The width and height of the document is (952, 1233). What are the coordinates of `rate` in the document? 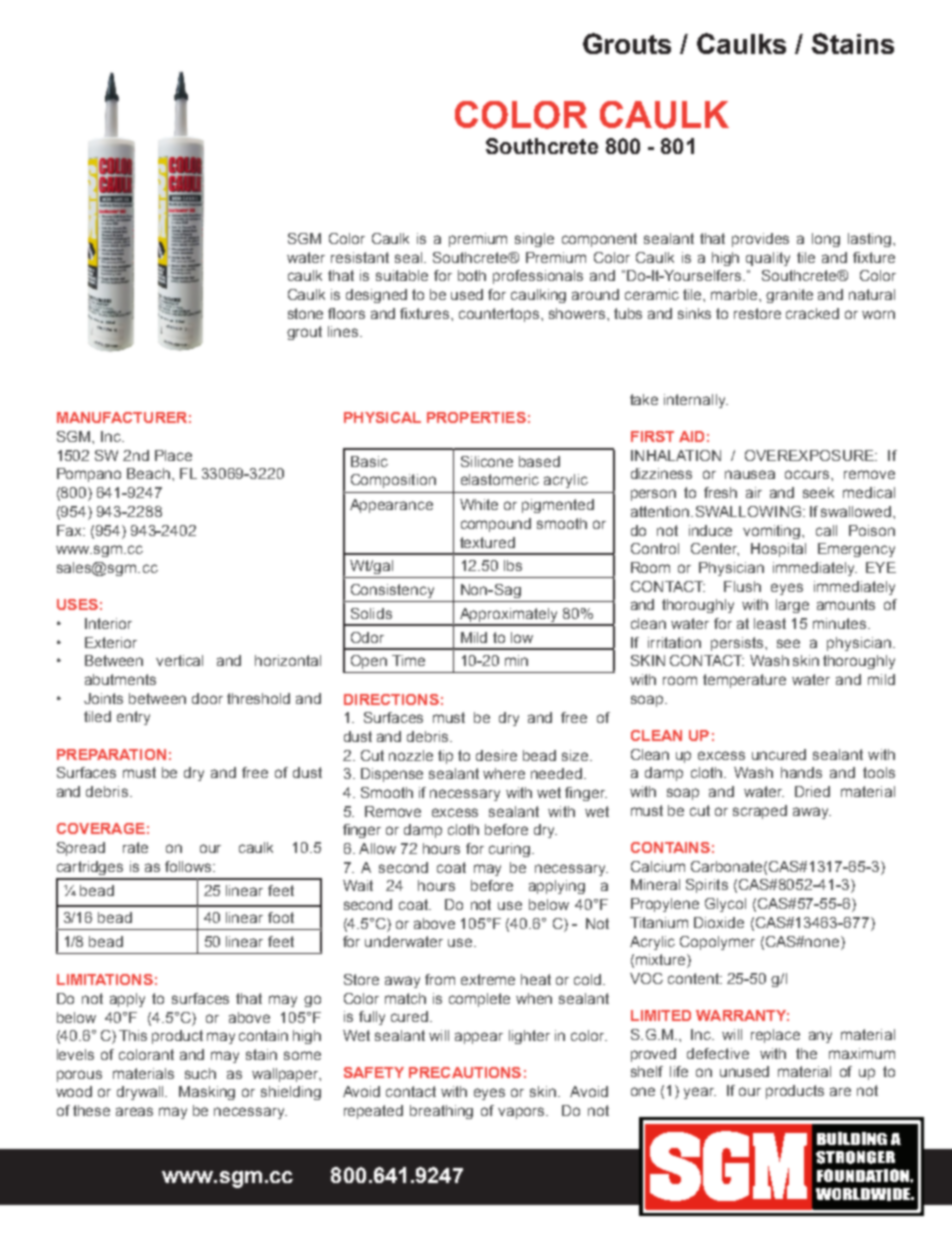 It's located at (135, 847).
